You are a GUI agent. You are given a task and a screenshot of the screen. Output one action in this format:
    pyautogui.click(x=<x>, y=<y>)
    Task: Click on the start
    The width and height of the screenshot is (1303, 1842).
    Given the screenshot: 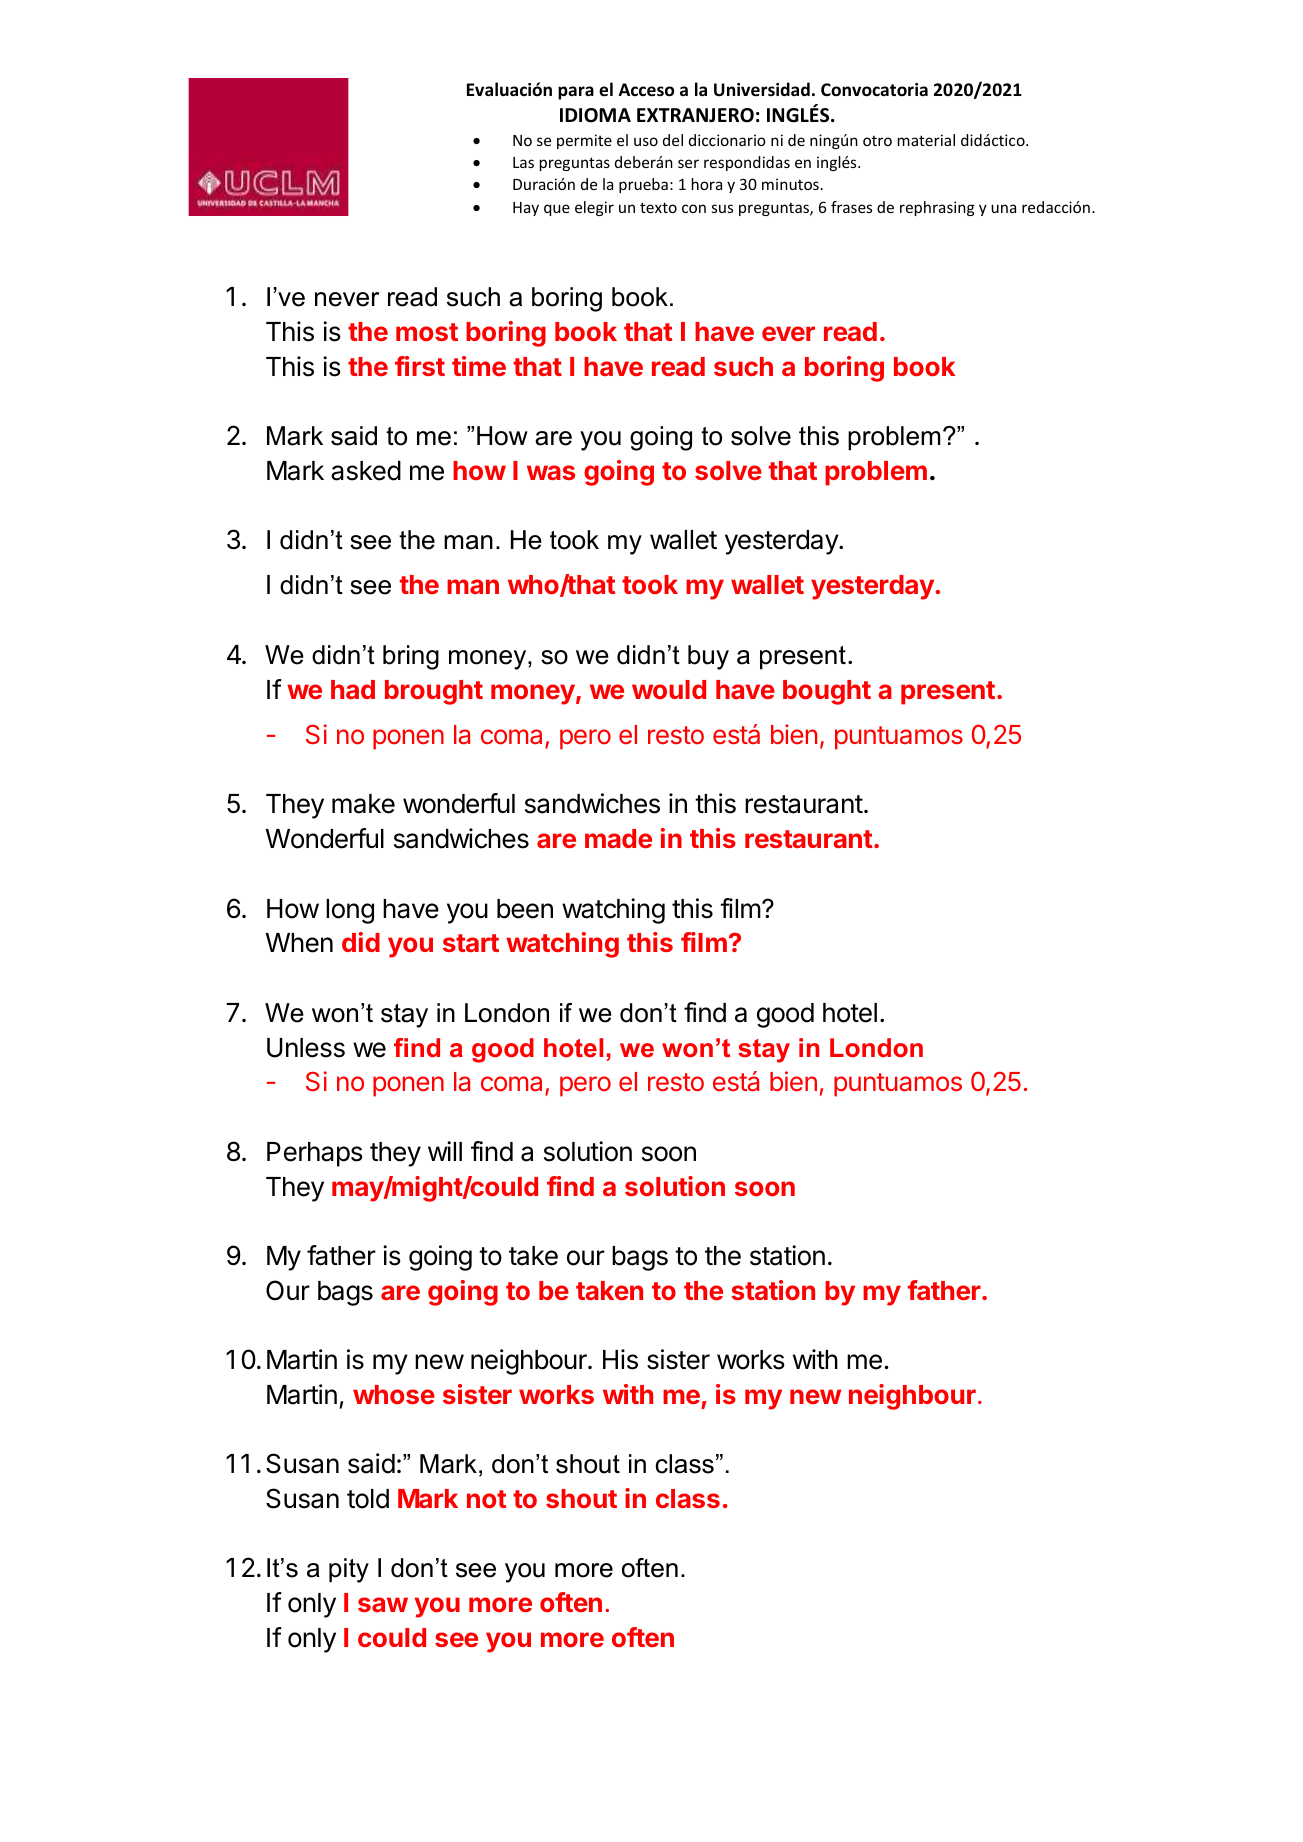 What is the action you would take?
    pyautogui.click(x=471, y=943)
